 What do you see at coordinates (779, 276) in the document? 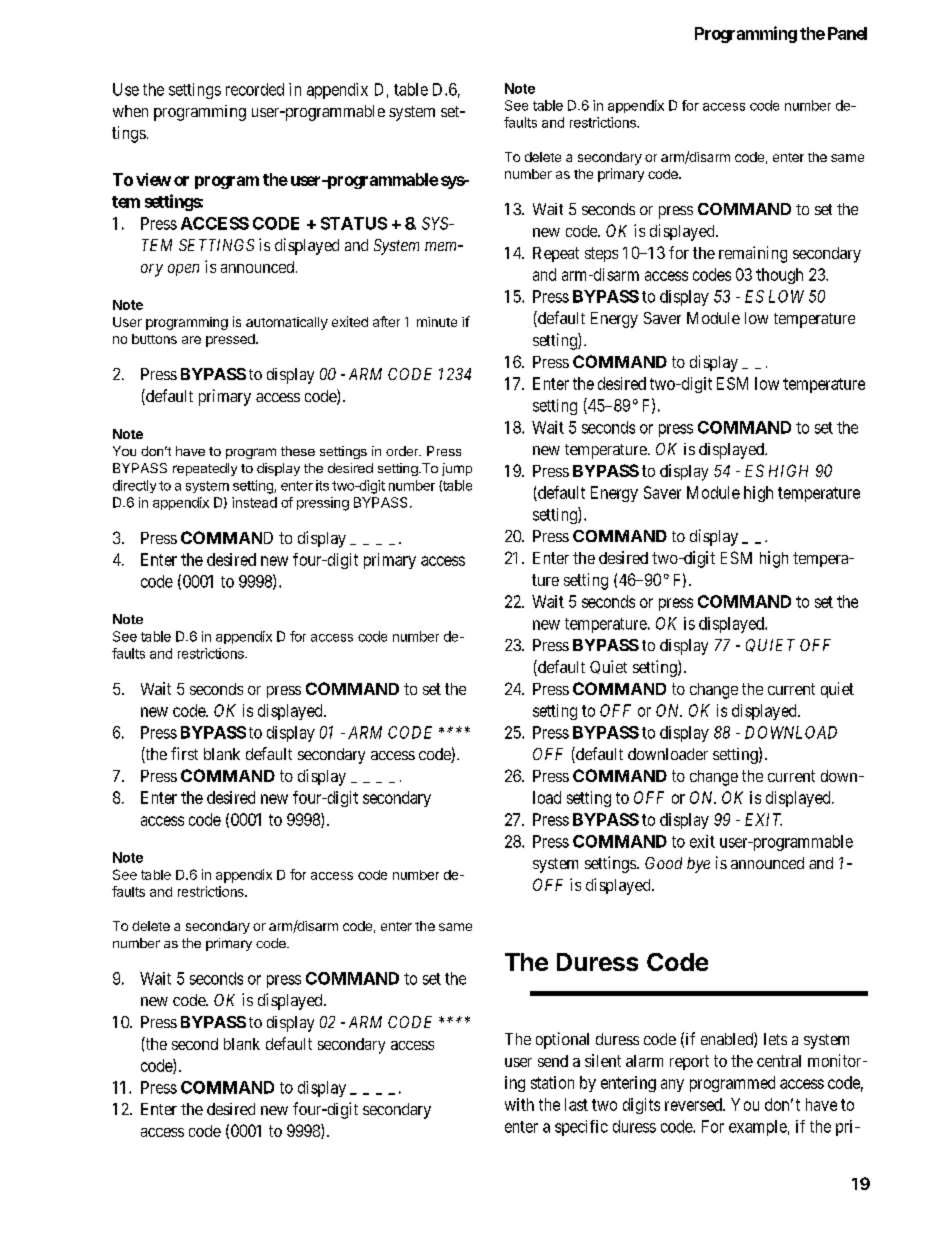
I see `though` at bounding box center [779, 276].
